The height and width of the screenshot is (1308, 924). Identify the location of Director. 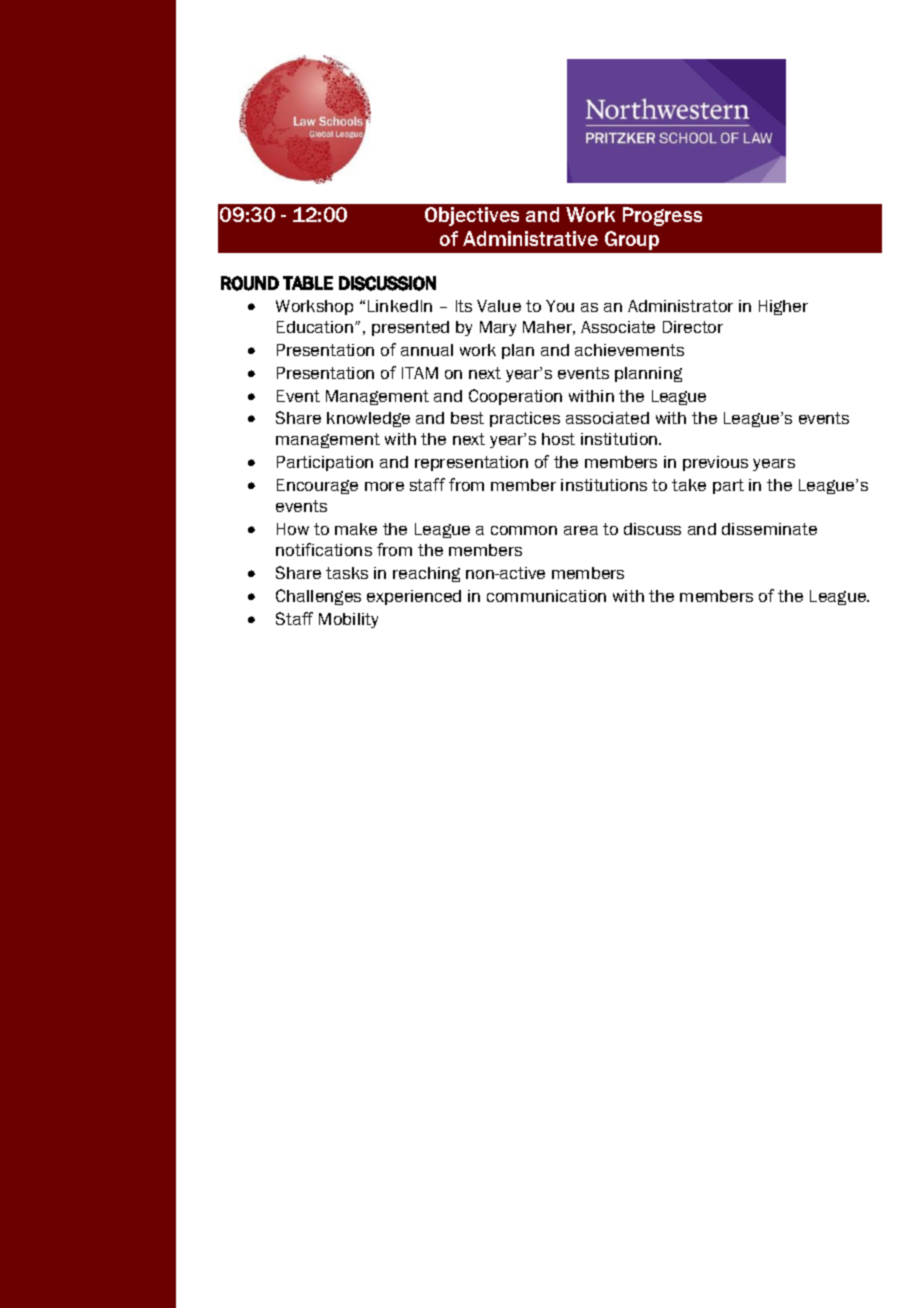
(693, 327).
